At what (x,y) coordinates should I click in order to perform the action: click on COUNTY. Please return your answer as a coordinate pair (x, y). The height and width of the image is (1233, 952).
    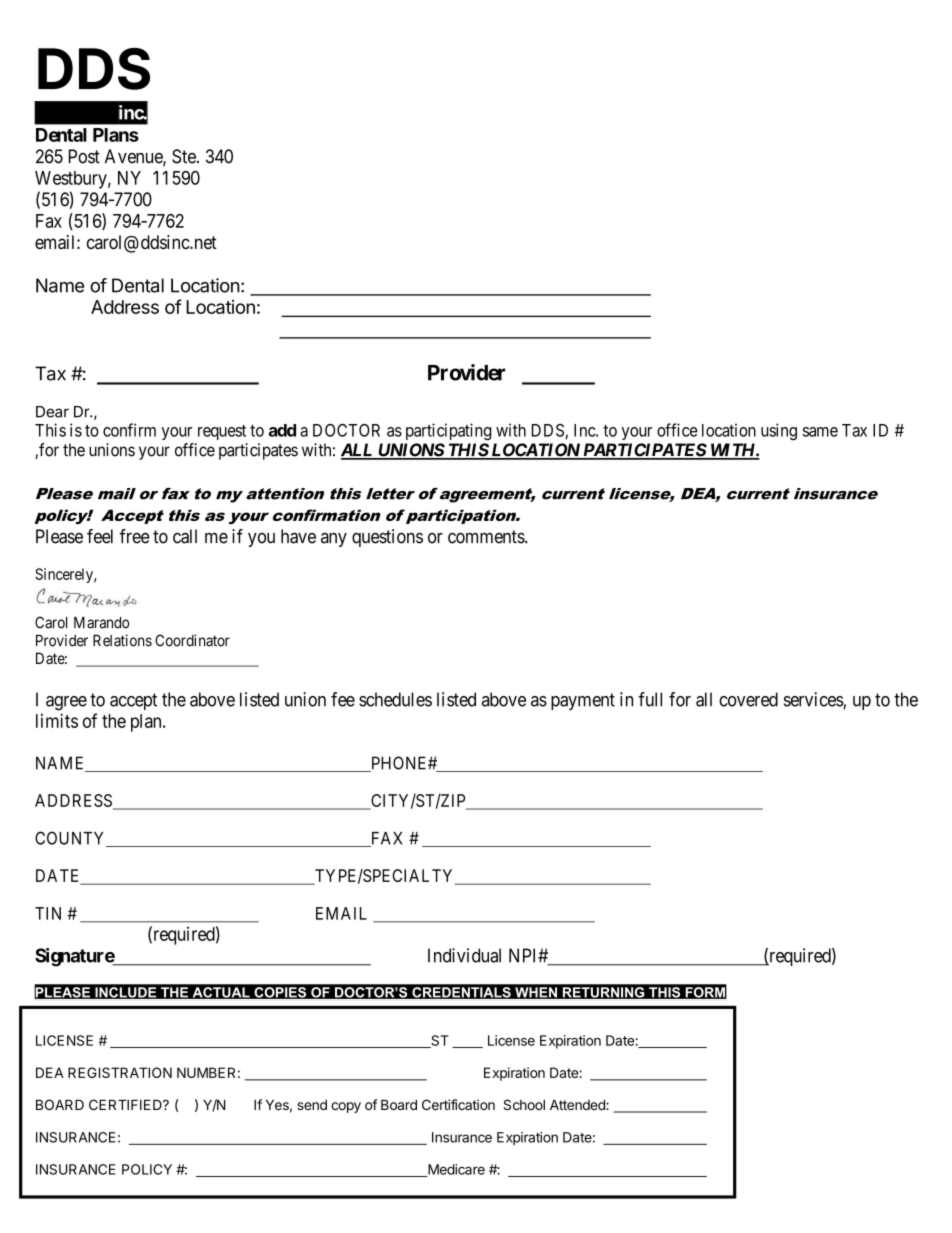
    Looking at the image, I should click on (71, 839).
